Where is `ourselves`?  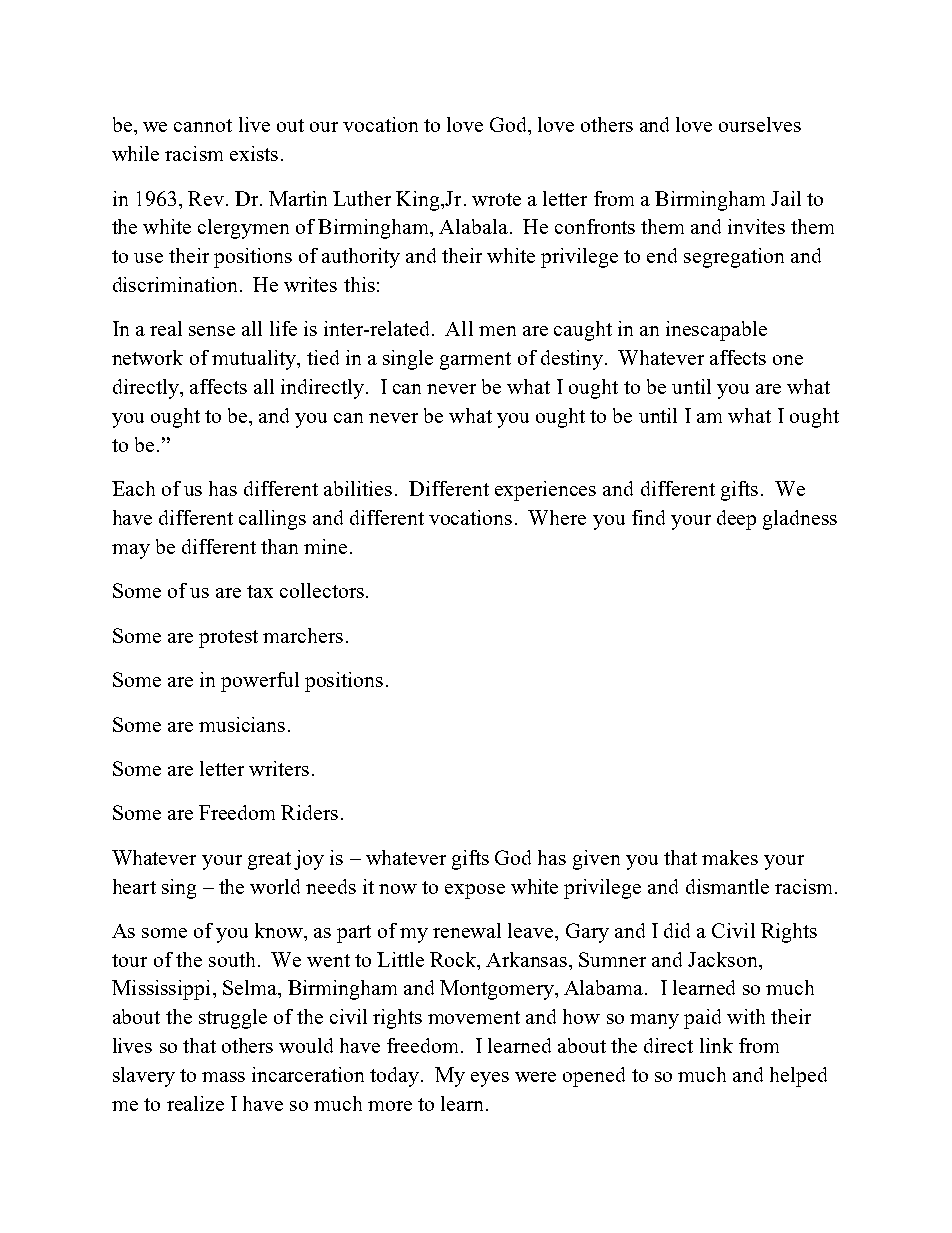
ourselves is located at coordinates (760, 124).
